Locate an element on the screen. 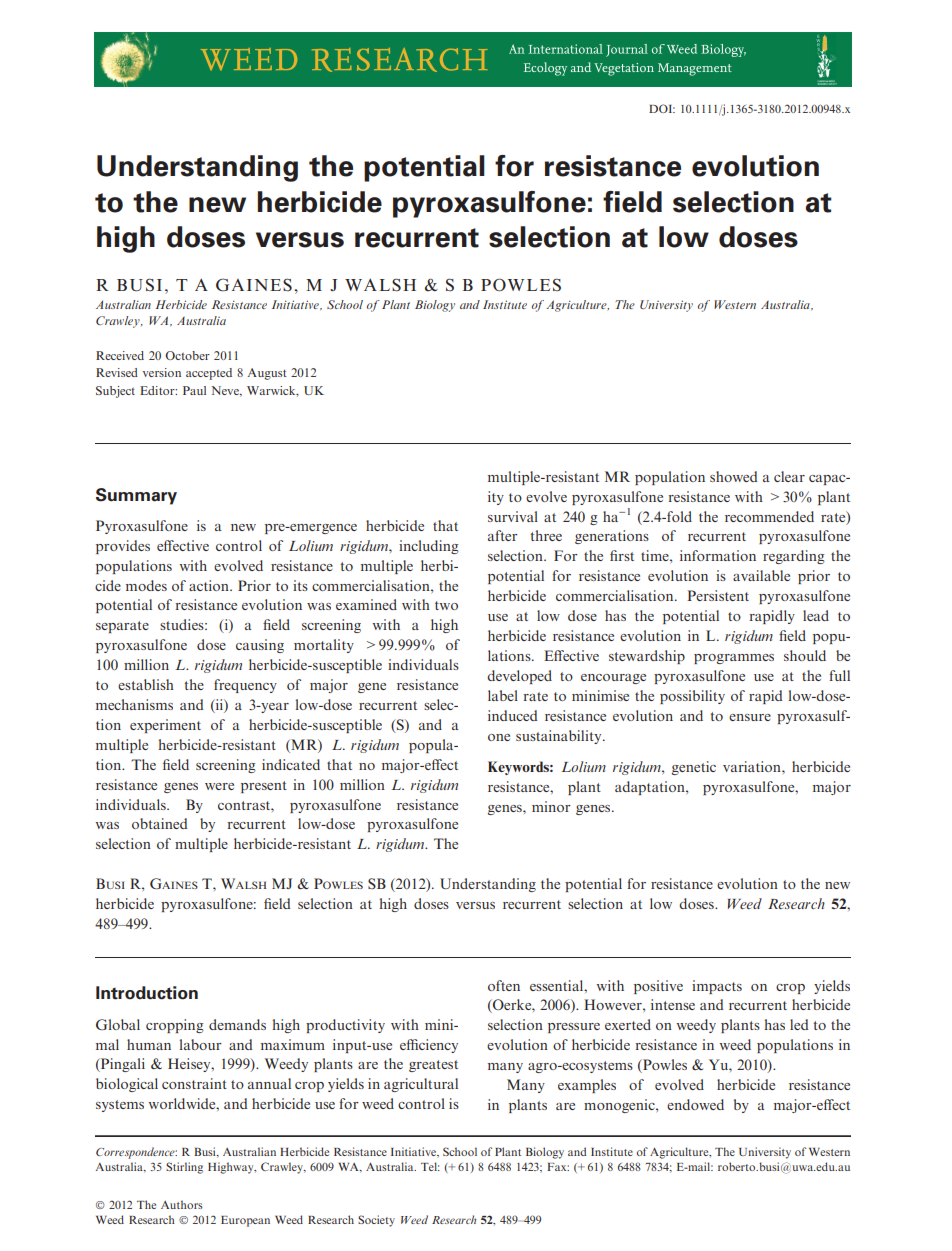  causing is located at coordinates (260, 646).
